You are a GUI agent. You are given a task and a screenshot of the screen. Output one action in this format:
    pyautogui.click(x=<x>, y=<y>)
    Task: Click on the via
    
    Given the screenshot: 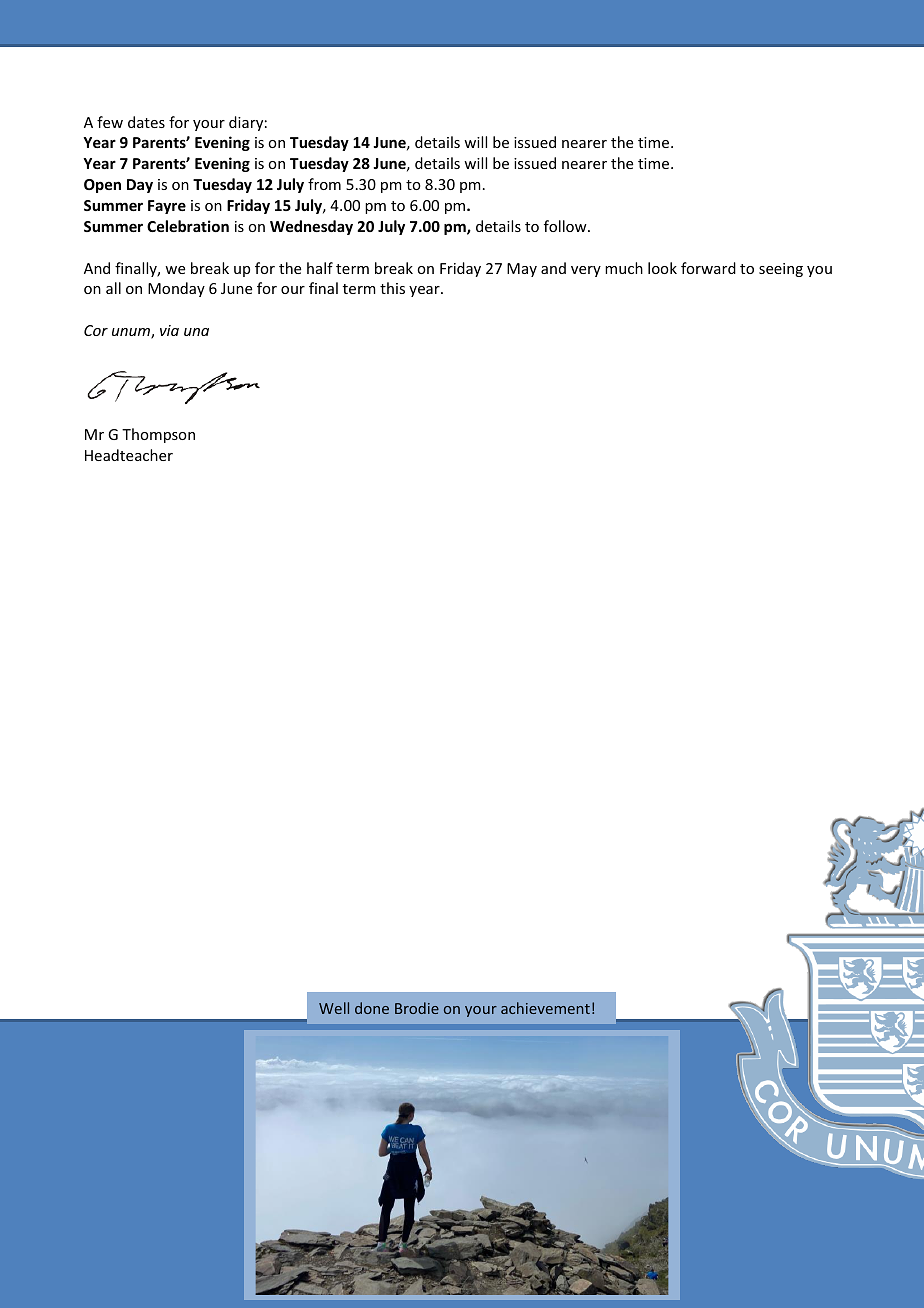 What is the action you would take?
    pyautogui.click(x=169, y=330)
